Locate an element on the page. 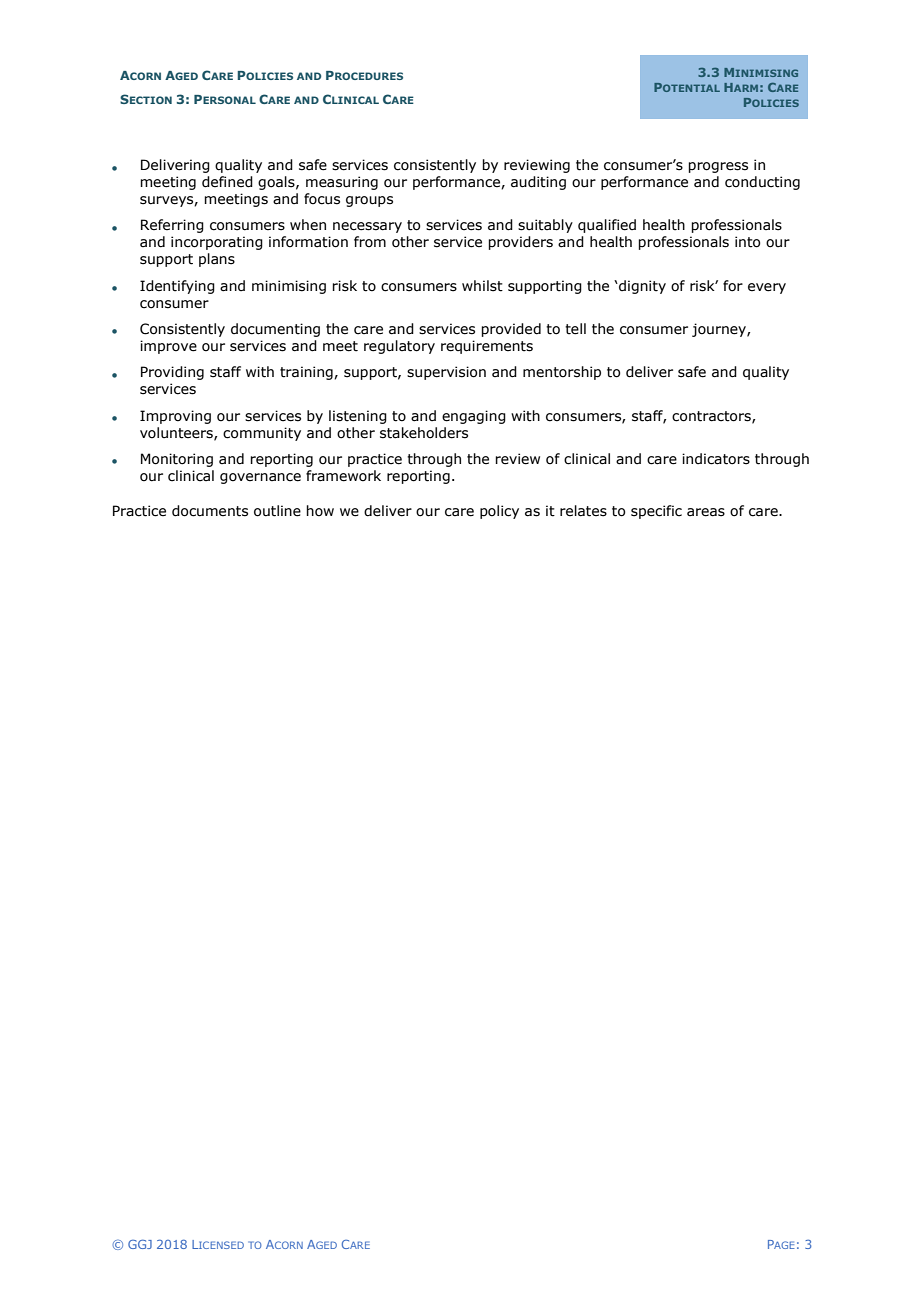 This image has width=924, height=1308. requirements is located at coordinates (487, 347).
